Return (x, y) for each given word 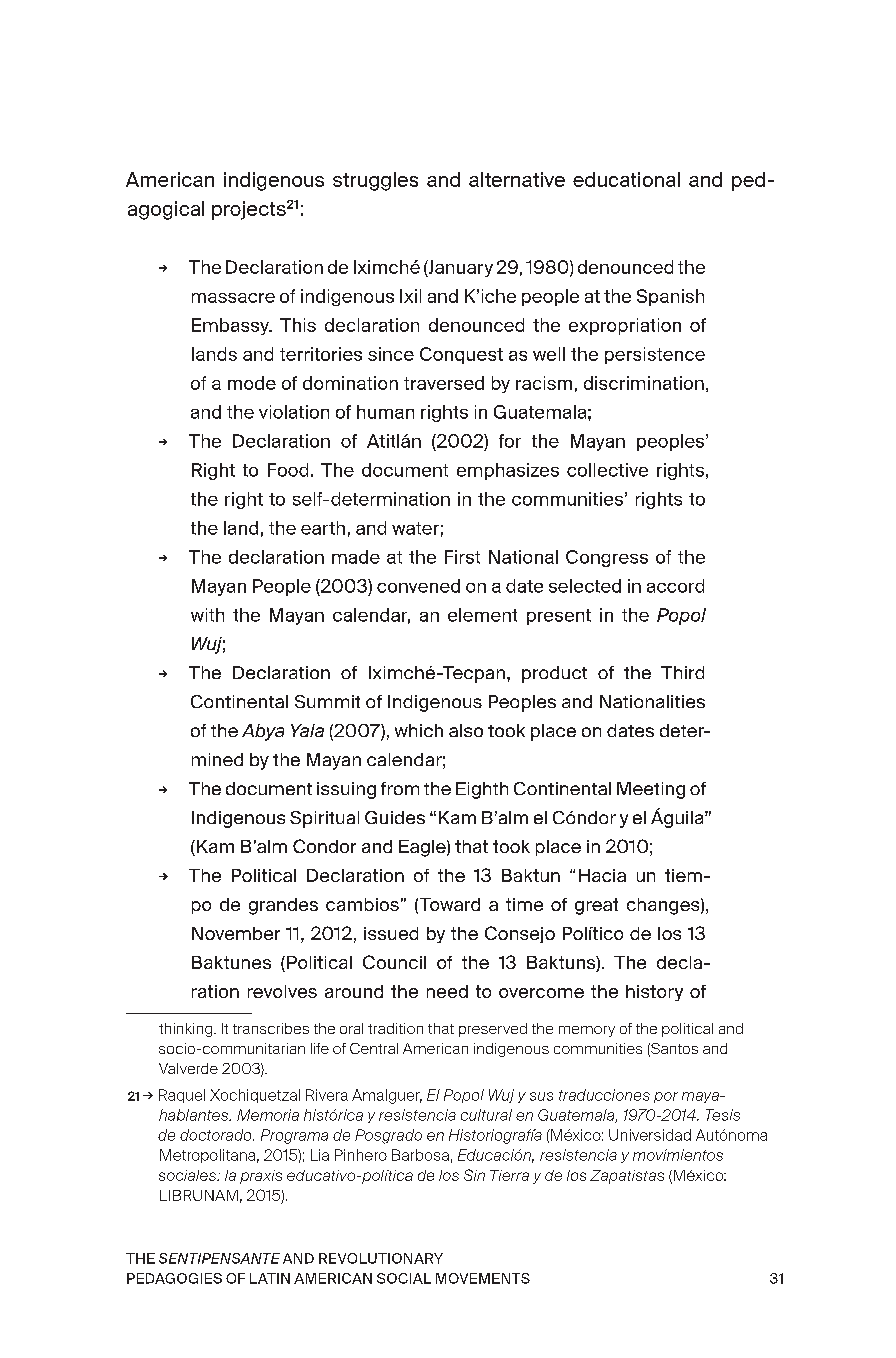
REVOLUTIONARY (381, 1258)
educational (626, 179)
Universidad (650, 1135)
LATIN (270, 1278)
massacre (233, 298)
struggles (375, 181)
